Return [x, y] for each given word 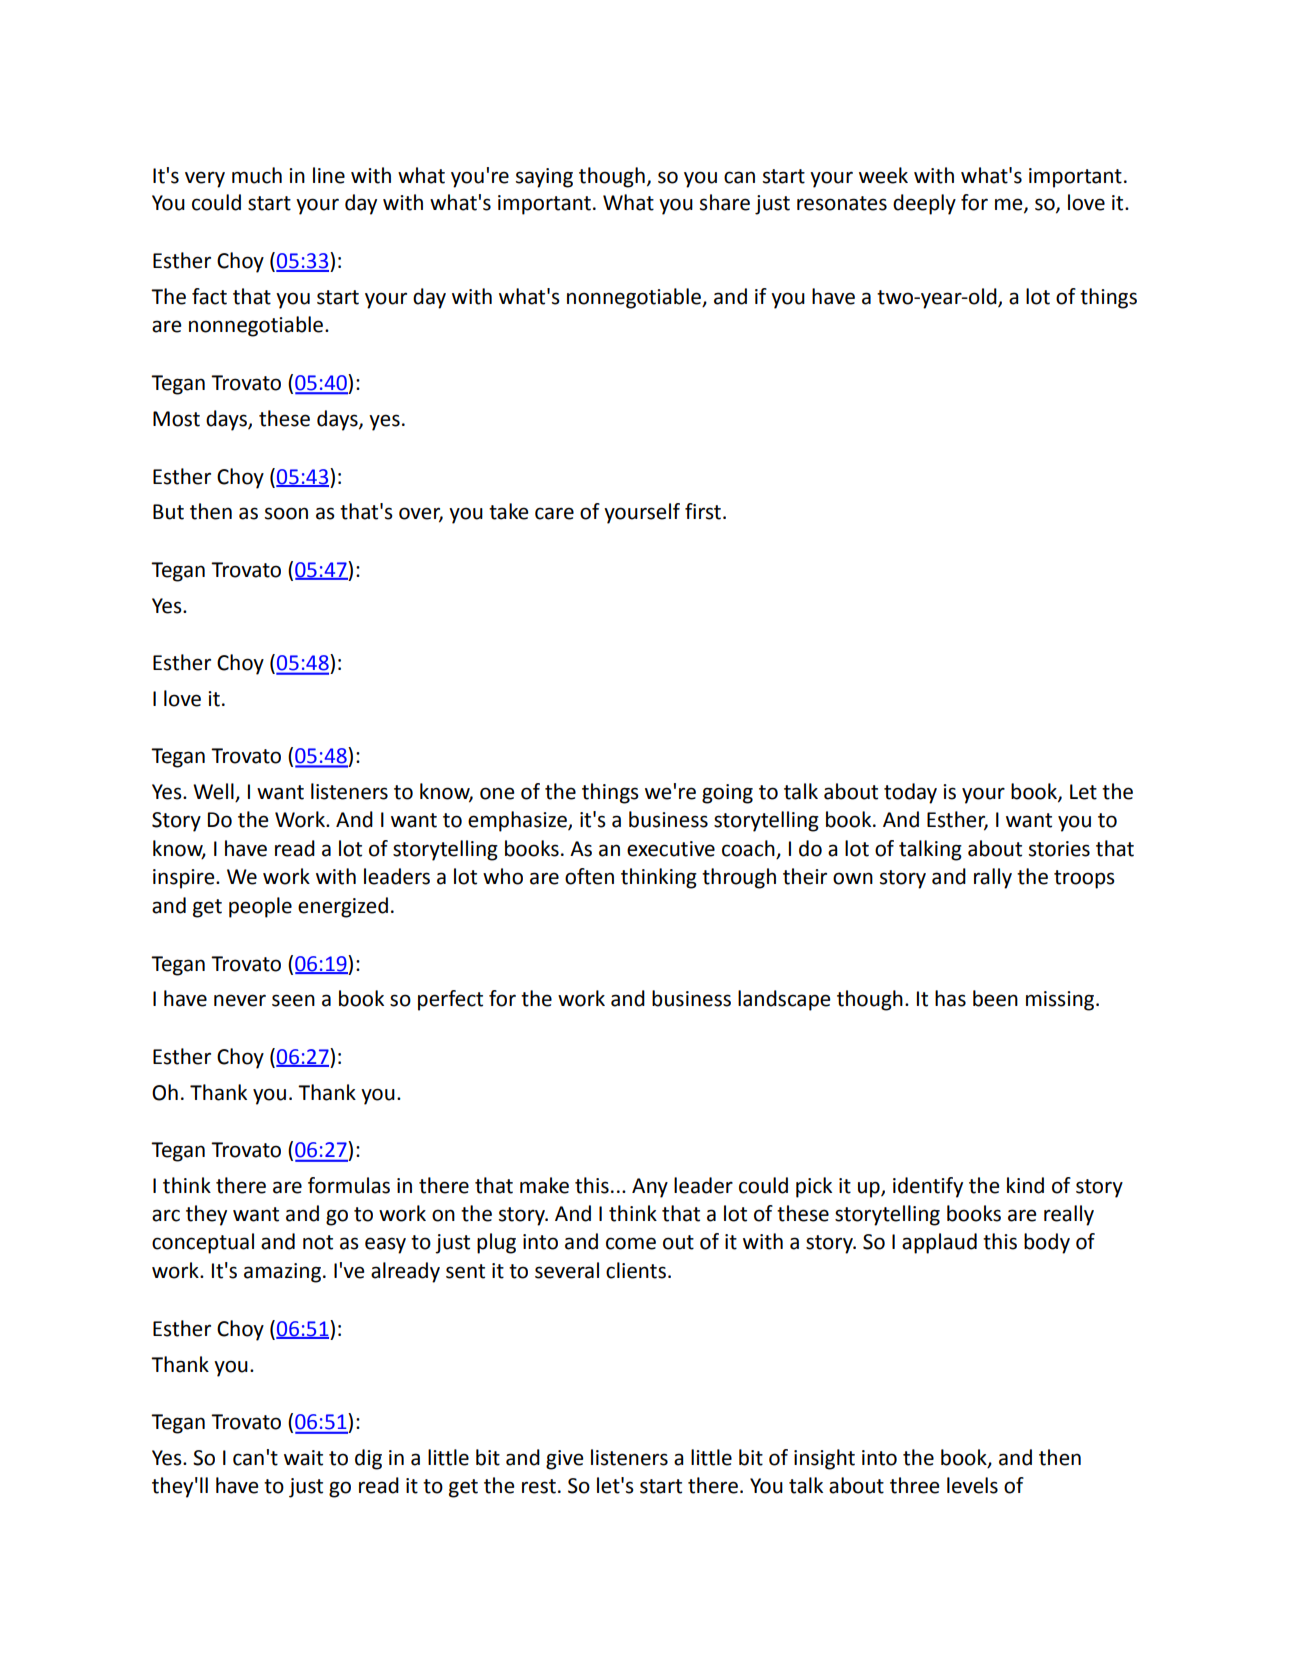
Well [214, 792]
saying [544, 178]
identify [928, 1187]
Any [650, 1188]
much [257, 175]
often [589, 876]
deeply [924, 204]
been [995, 998]
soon [286, 513]
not [318, 1242]
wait [303, 1458]
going [727, 794]
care [554, 513]
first [703, 511]
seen [293, 1000]
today [910, 793]
